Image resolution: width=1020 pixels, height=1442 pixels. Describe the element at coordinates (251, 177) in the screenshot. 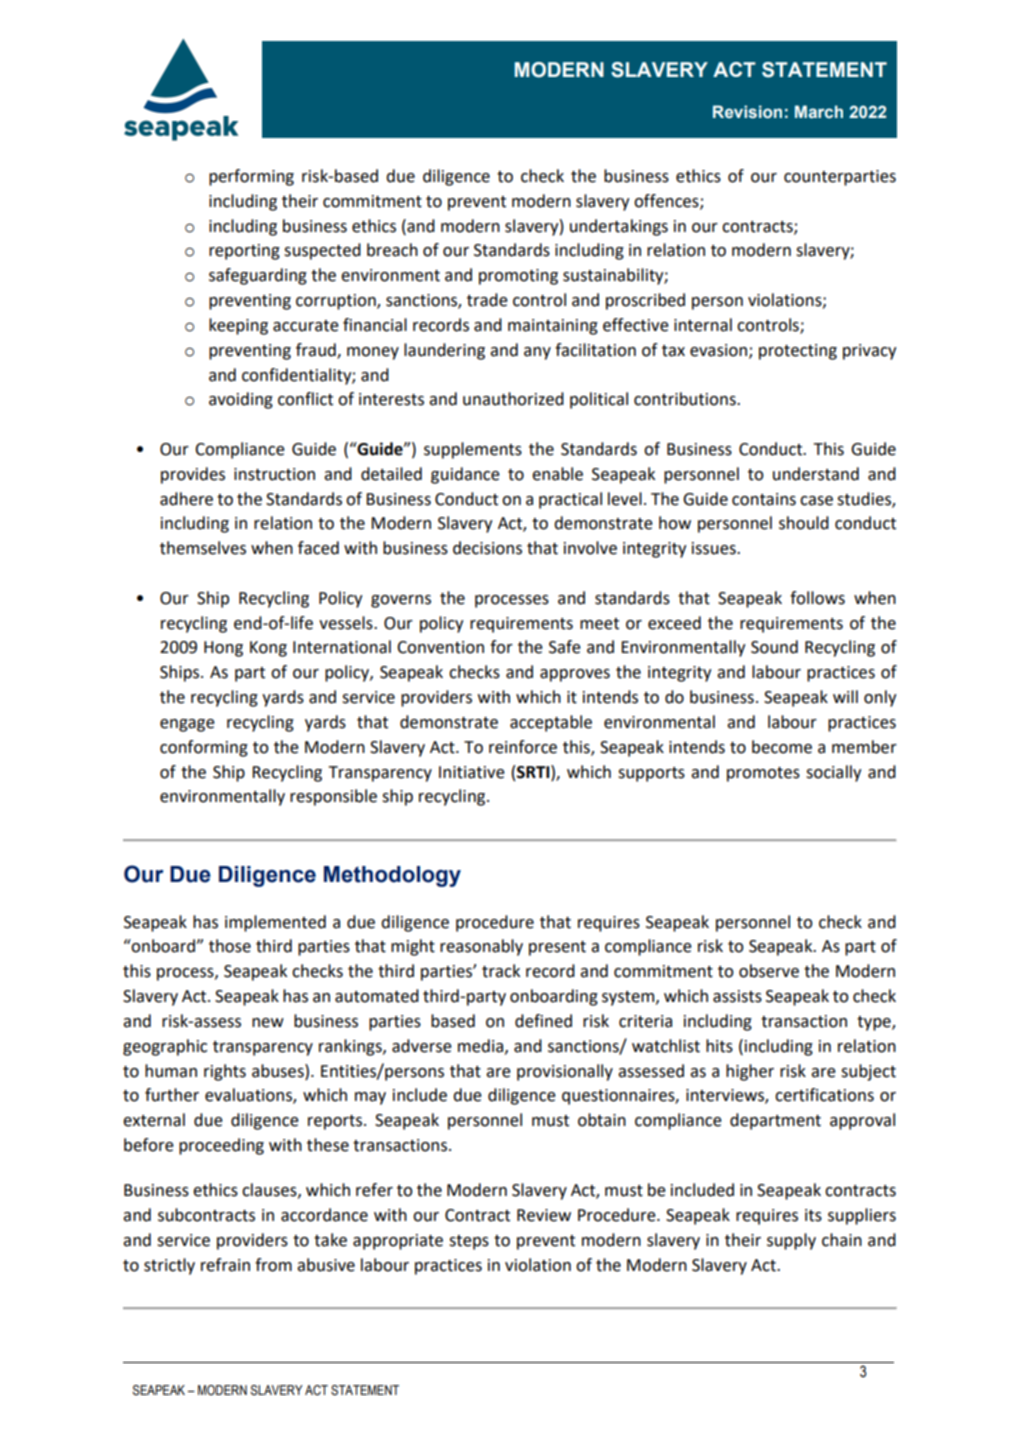

I see `performing` at that location.
